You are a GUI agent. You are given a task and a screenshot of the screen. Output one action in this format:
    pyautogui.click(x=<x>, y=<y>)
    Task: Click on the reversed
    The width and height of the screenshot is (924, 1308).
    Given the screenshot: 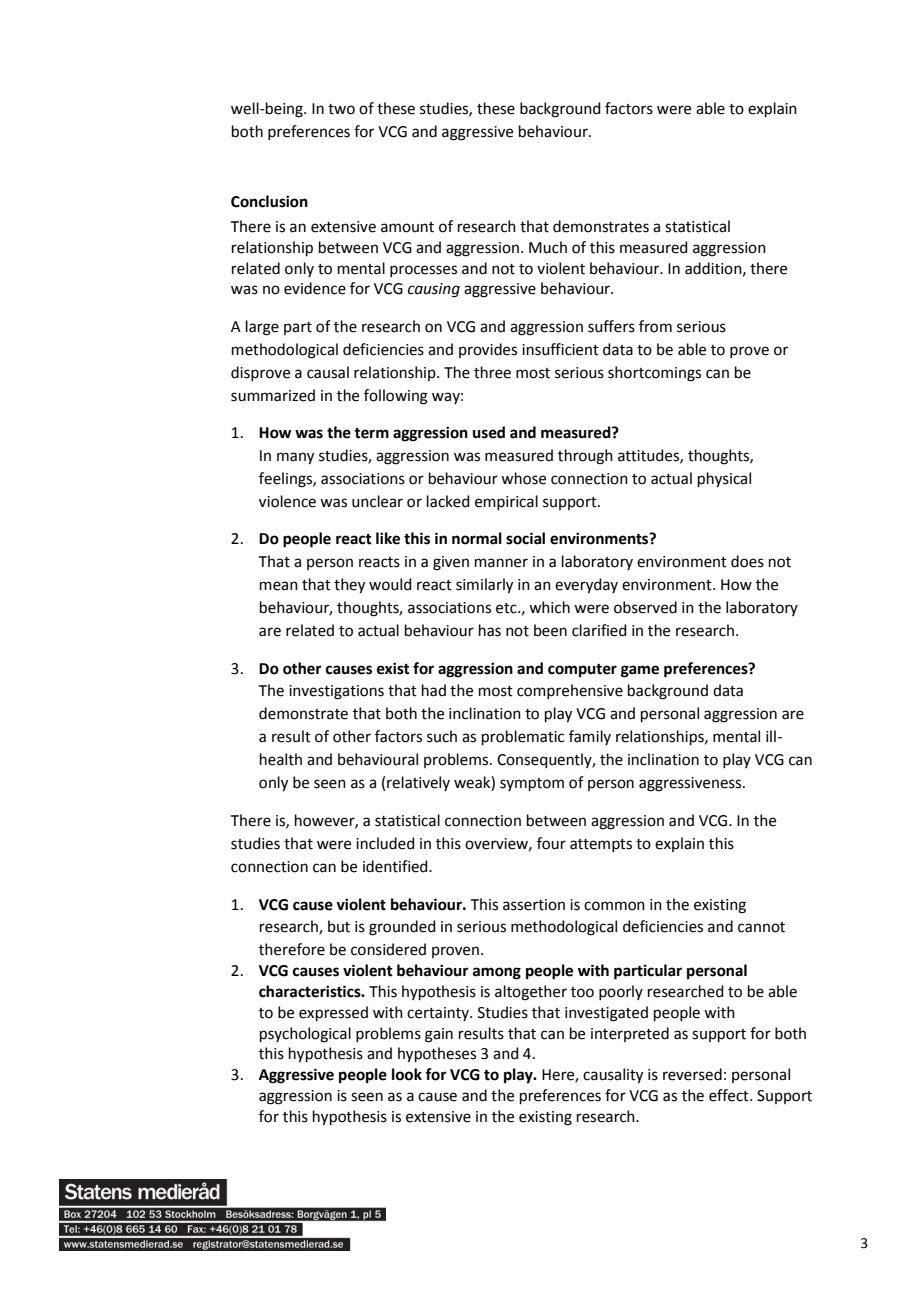 What is the action you would take?
    pyautogui.click(x=692, y=1074)
